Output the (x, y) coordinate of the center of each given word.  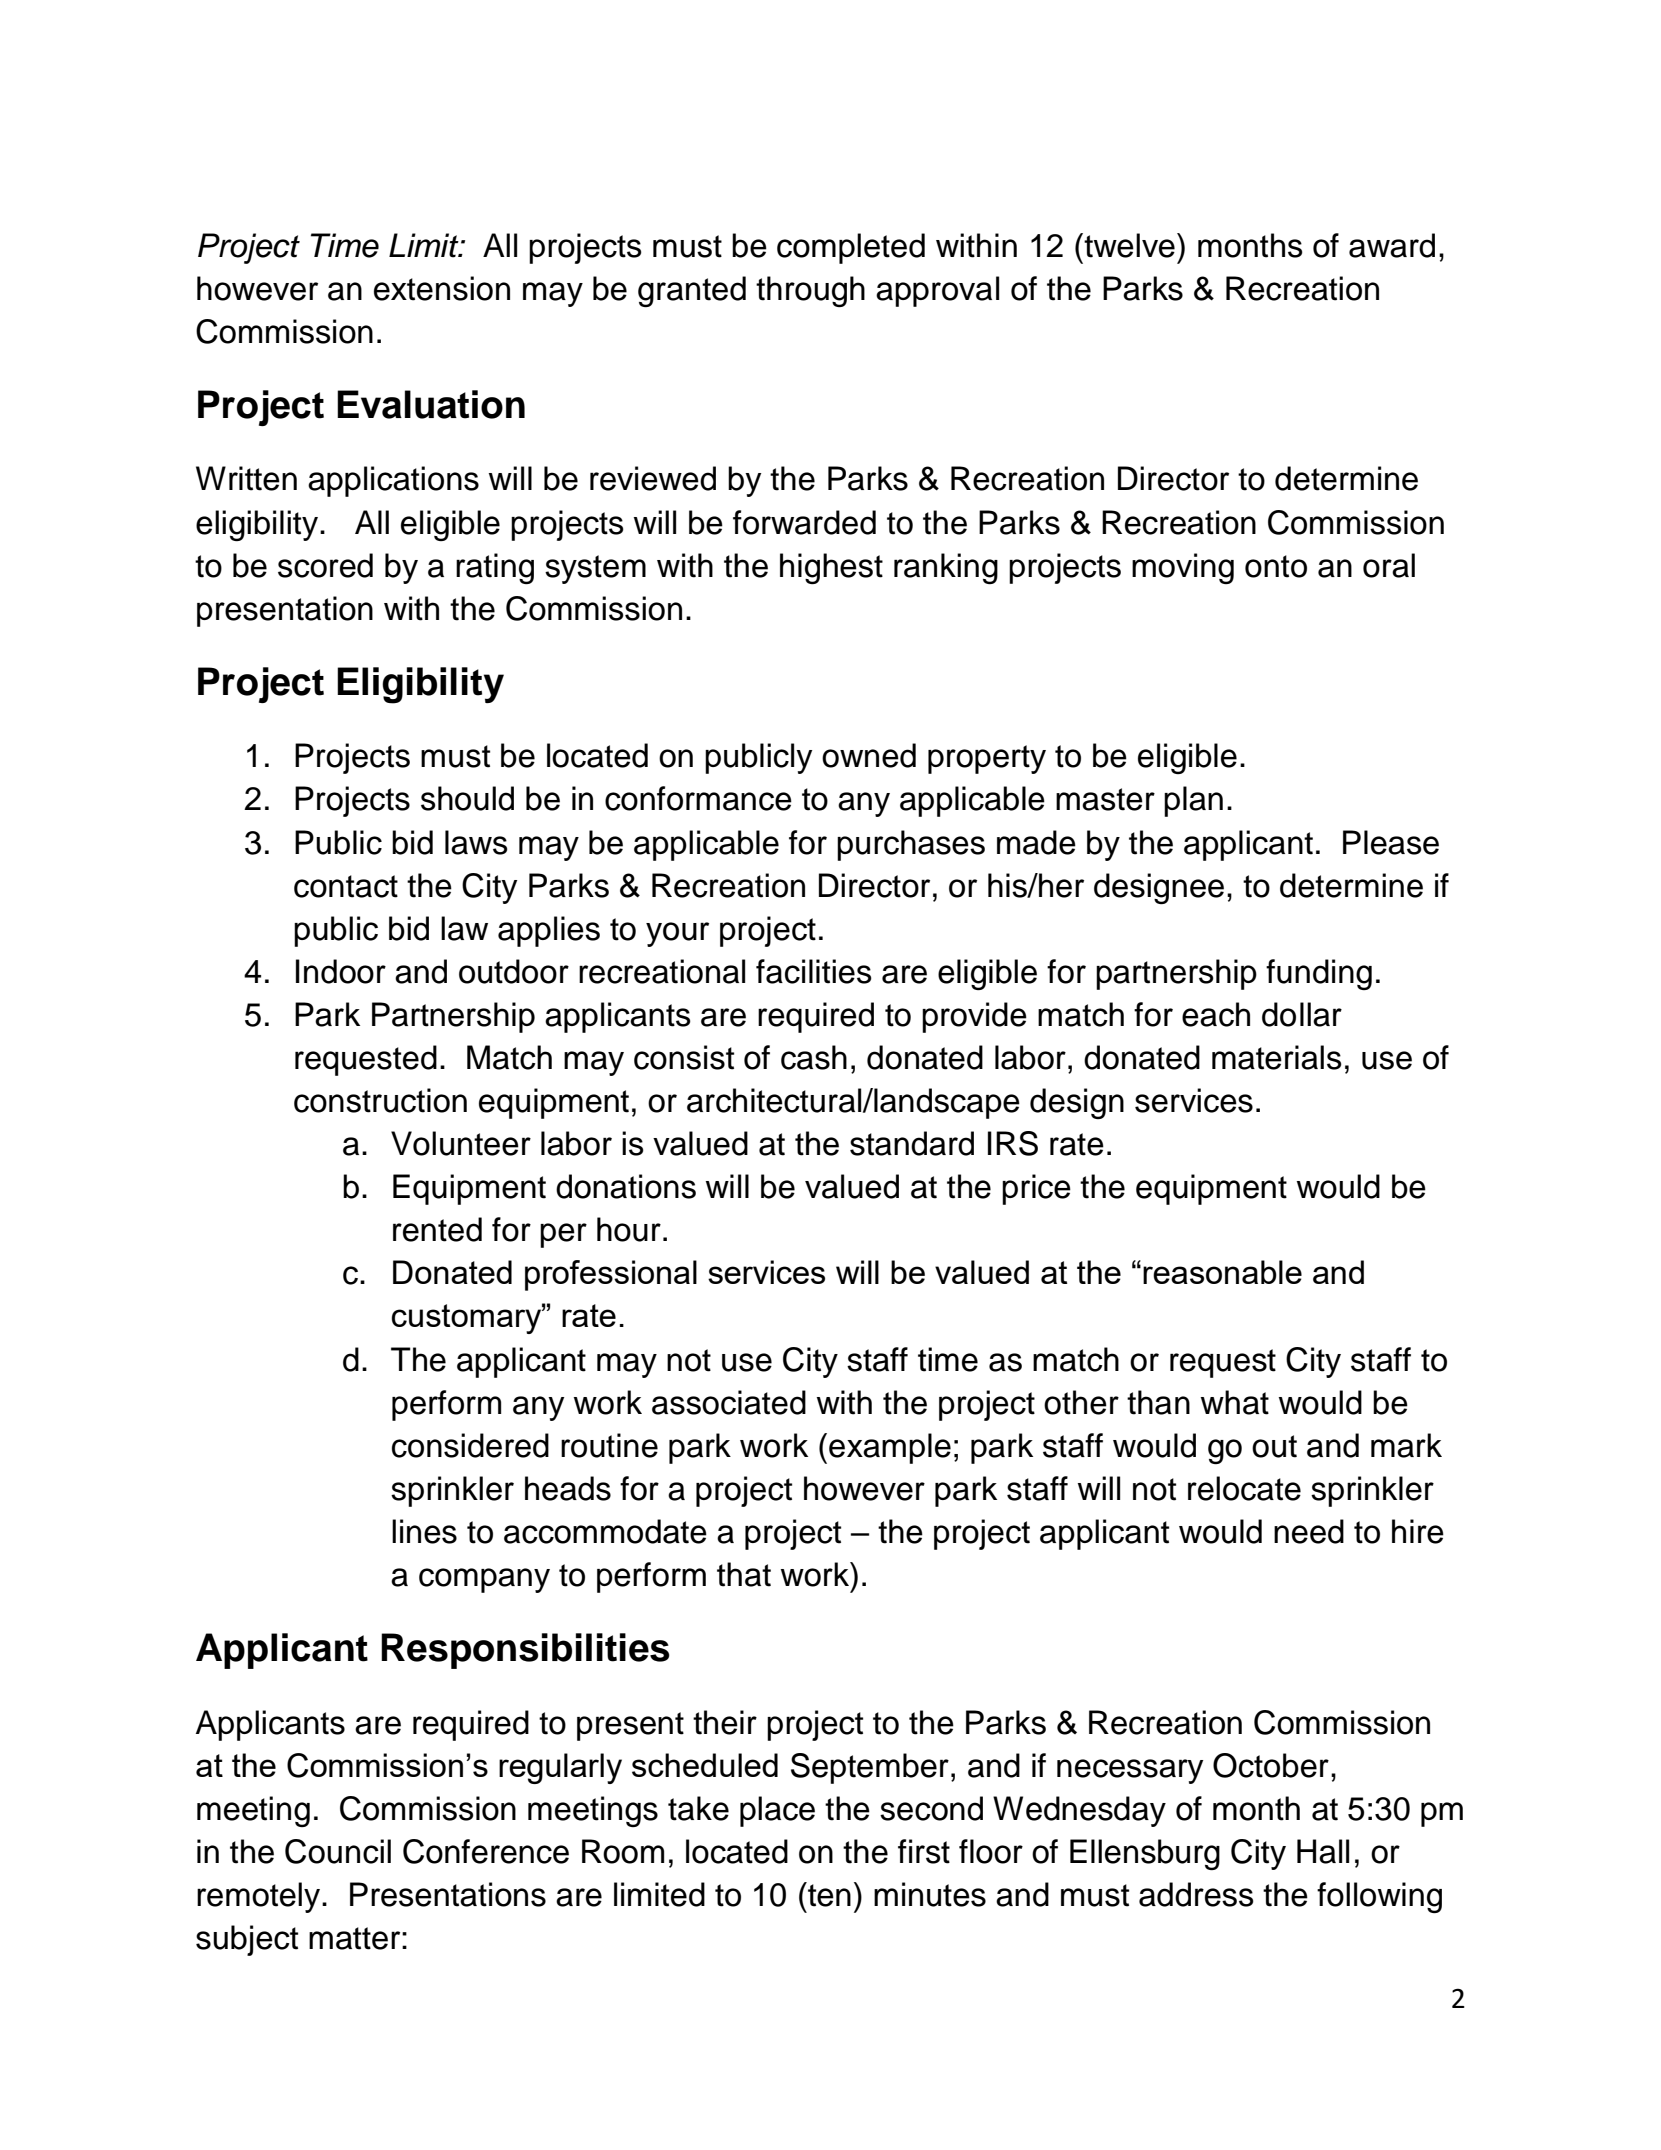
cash (814, 1057)
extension (442, 288)
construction (380, 1100)
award (1392, 245)
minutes (930, 1894)
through (810, 291)
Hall (1323, 1851)
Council (338, 1851)
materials (1277, 1057)
